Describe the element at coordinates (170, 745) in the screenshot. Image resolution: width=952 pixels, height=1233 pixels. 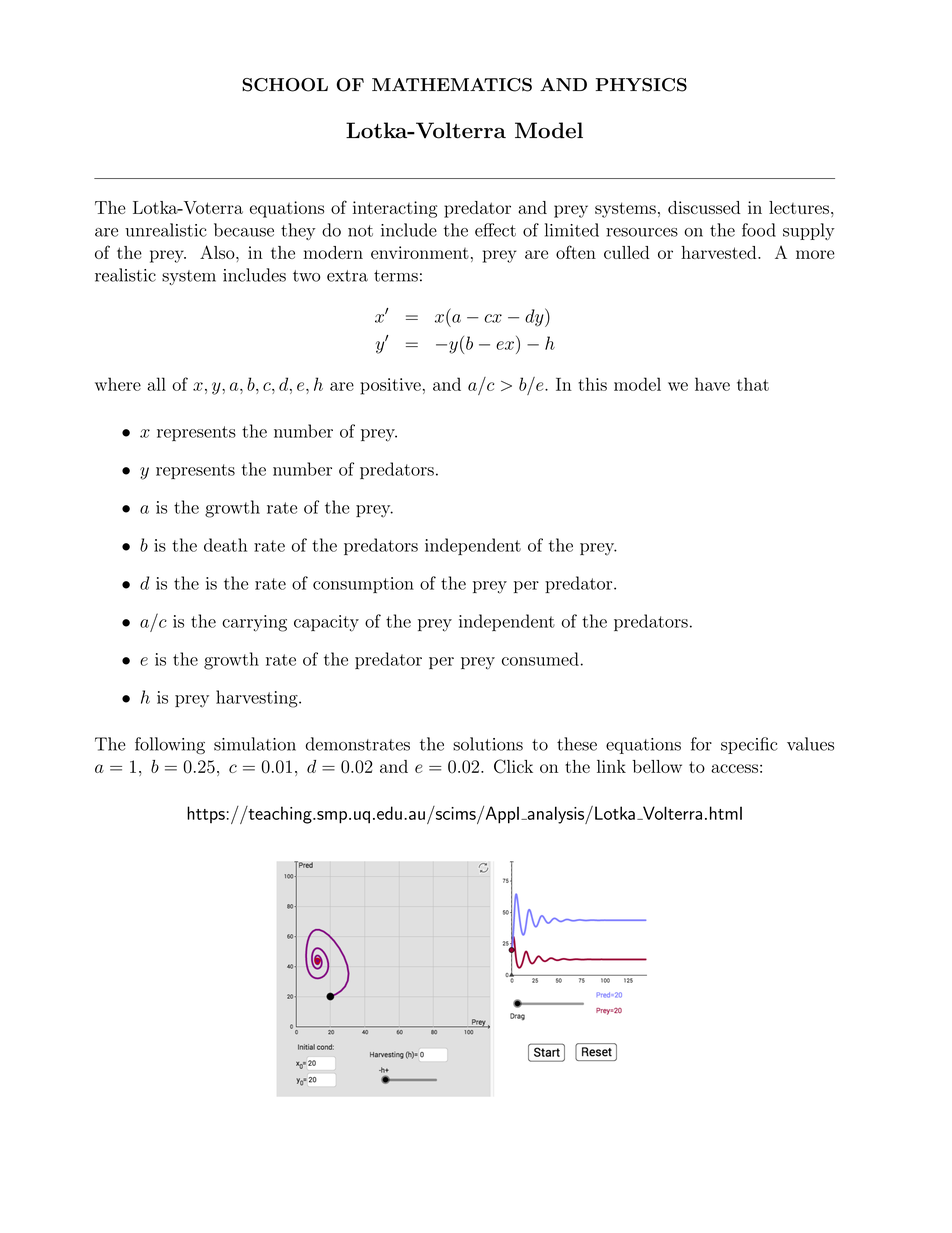
I see `following` at that location.
